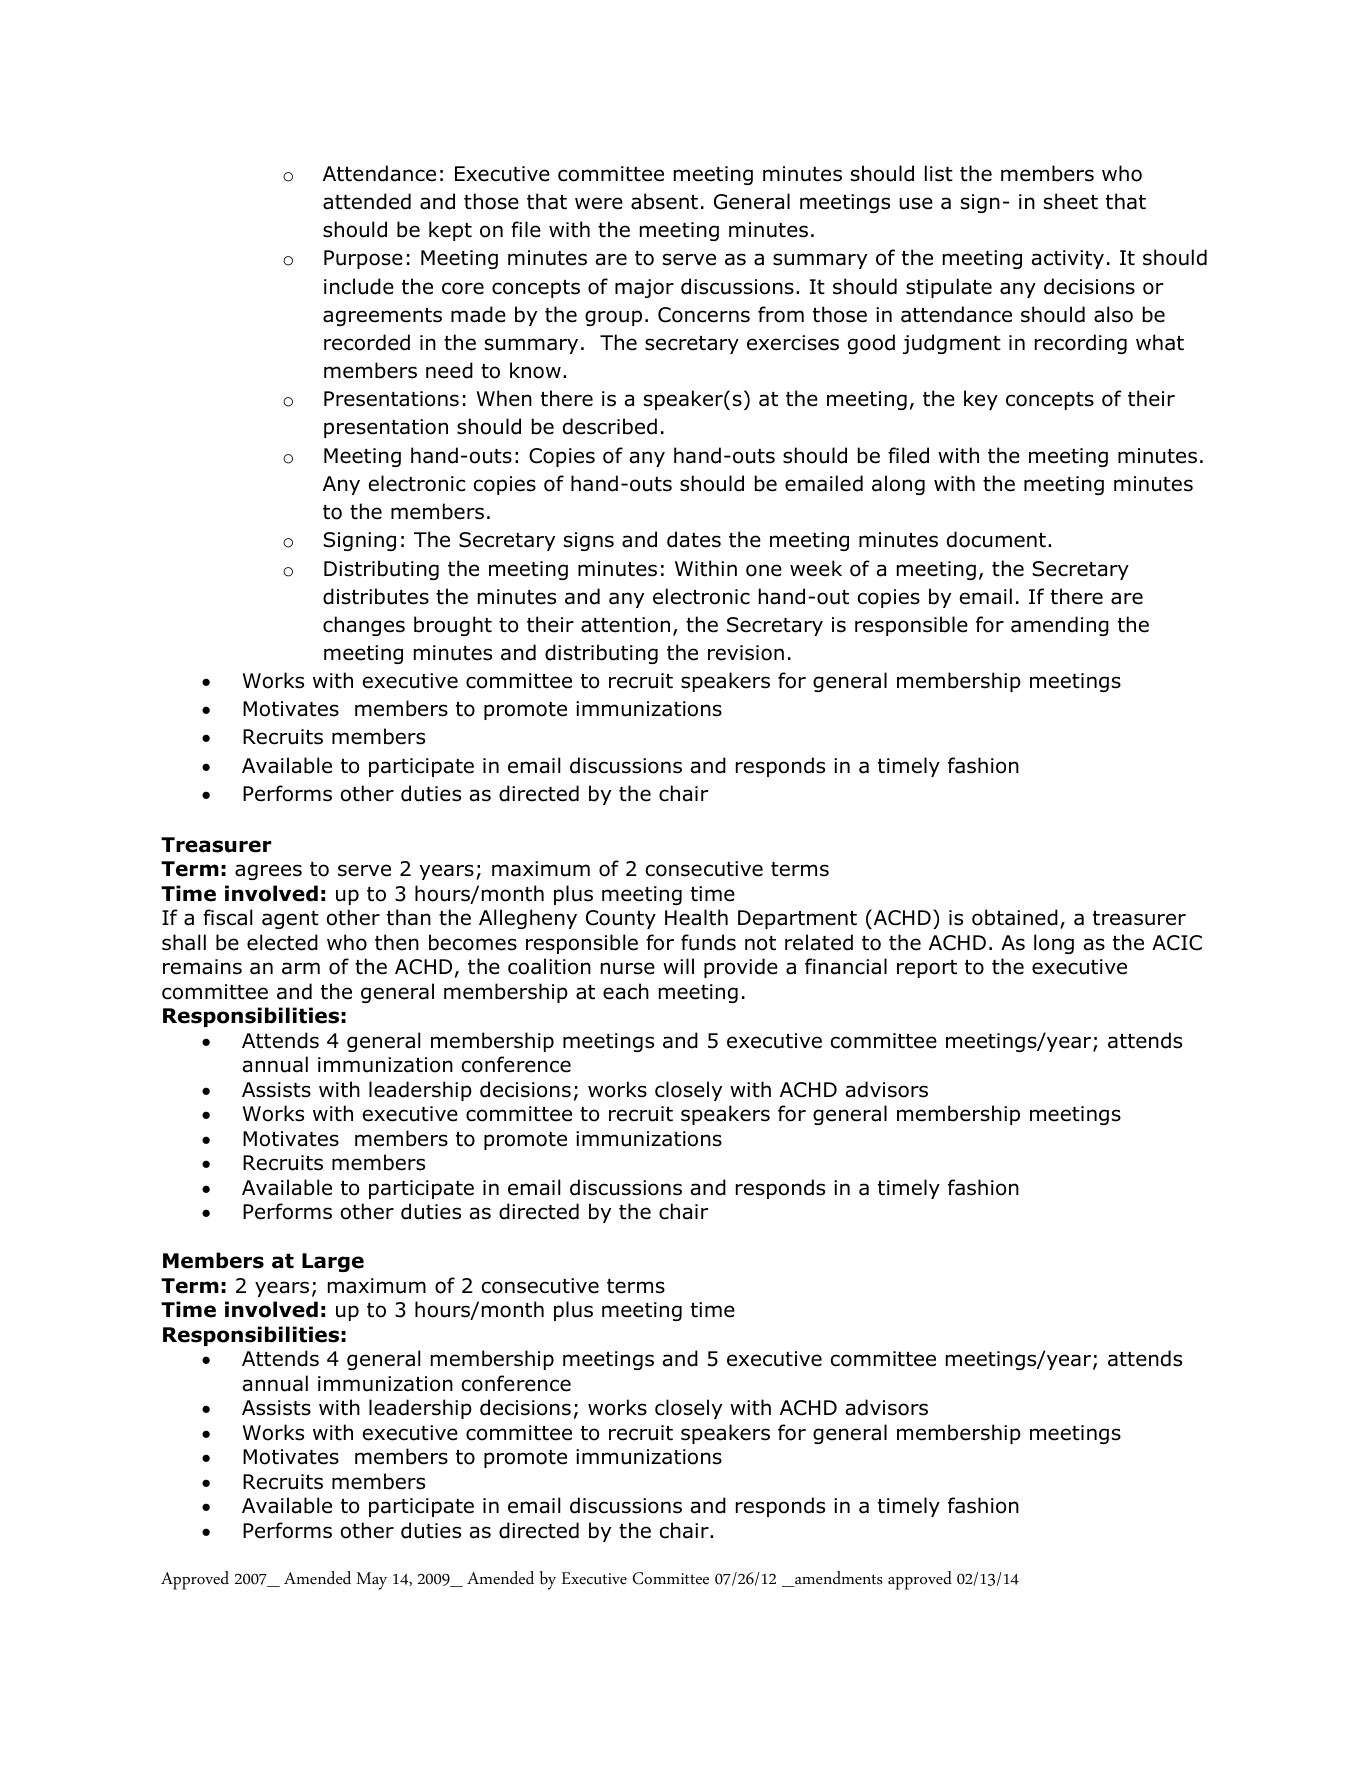  What do you see at coordinates (927, 969) in the image?
I see `report` at bounding box center [927, 969].
